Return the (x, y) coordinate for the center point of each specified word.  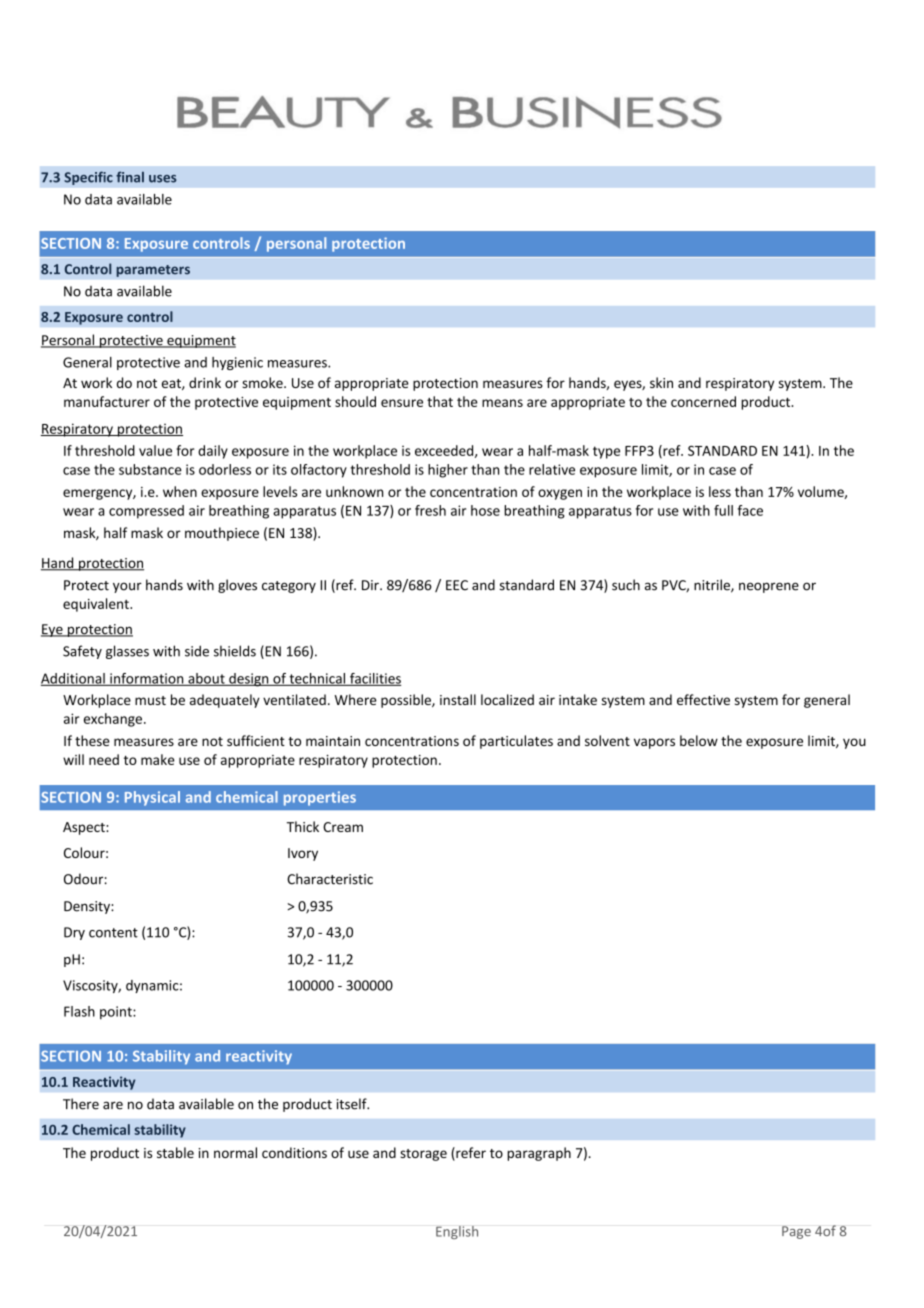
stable (175, 1152)
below (699, 740)
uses (162, 179)
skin (661, 382)
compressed (146, 512)
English (457, 1232)
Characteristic (330, 879)
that (440, 401)
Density (88, 907)
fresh (430, 510)
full (723, 510)
